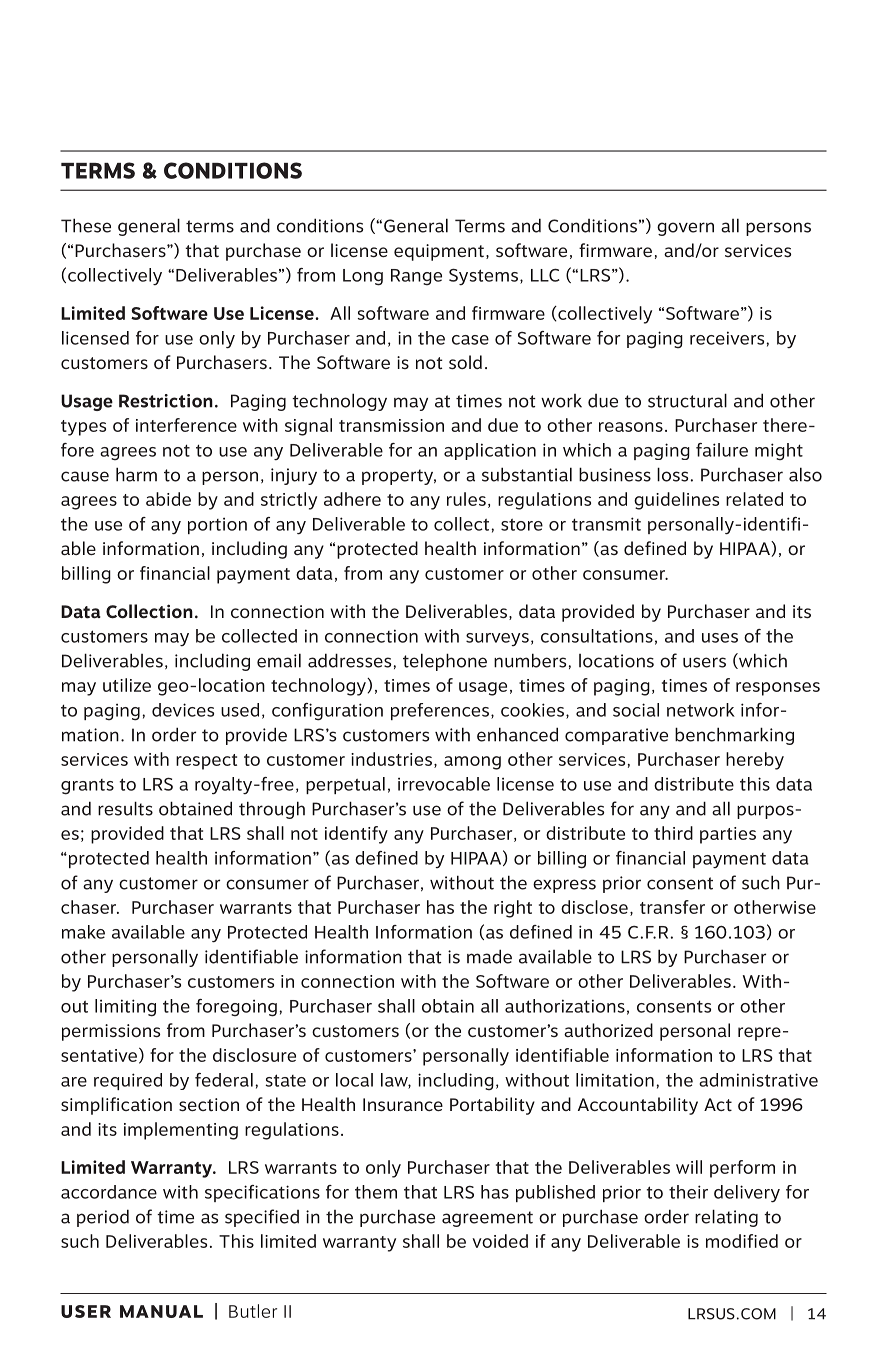  Describe the element at coordinates (86, 225) in the document. I see `These` at that location.
